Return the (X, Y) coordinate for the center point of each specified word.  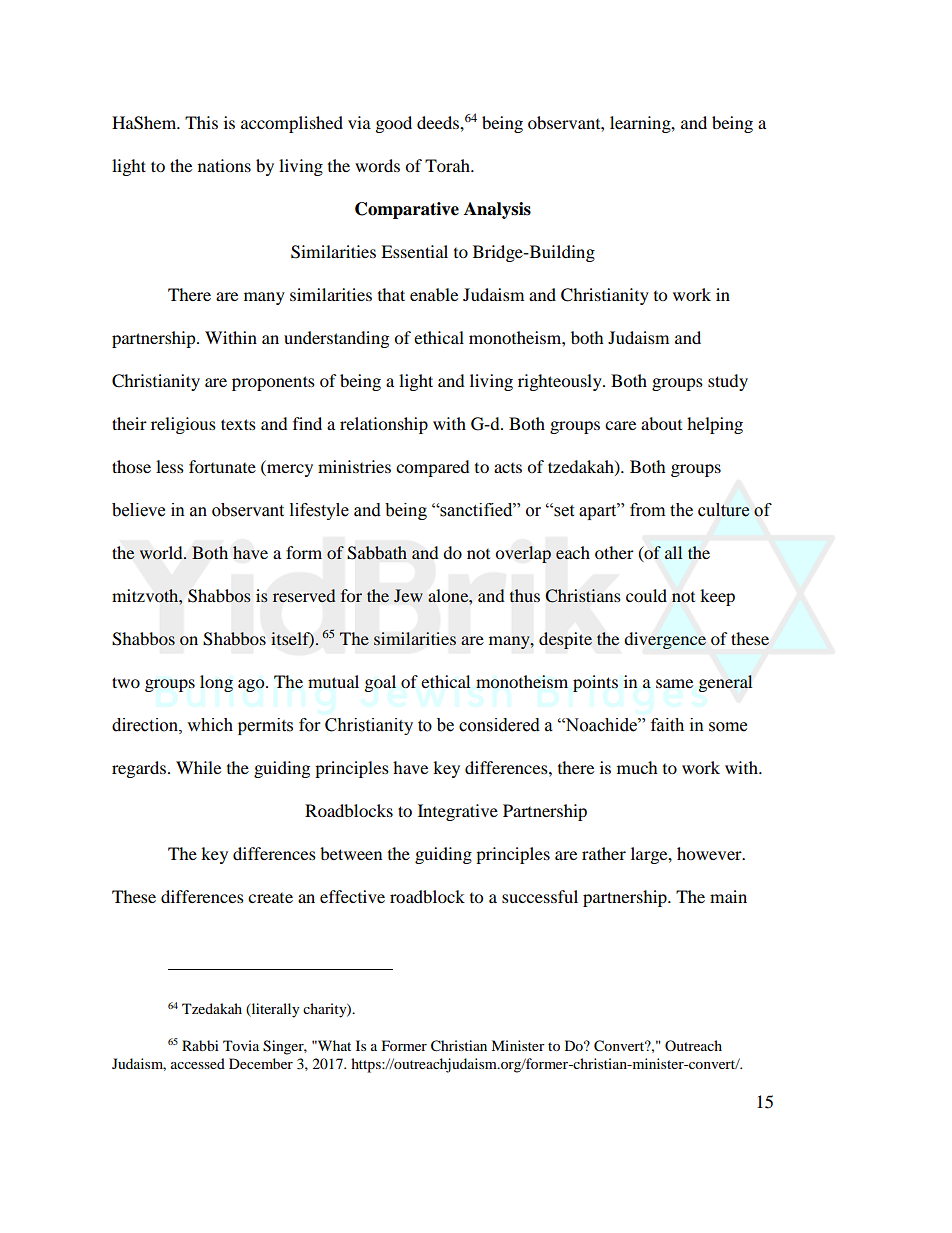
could (646, 595)
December (261, 1063)
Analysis (497, 210)
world (162, 553)
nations (224, 165)
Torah (448, 165)
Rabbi (200, 1045)
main (728, 896)
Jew (408, 595)
